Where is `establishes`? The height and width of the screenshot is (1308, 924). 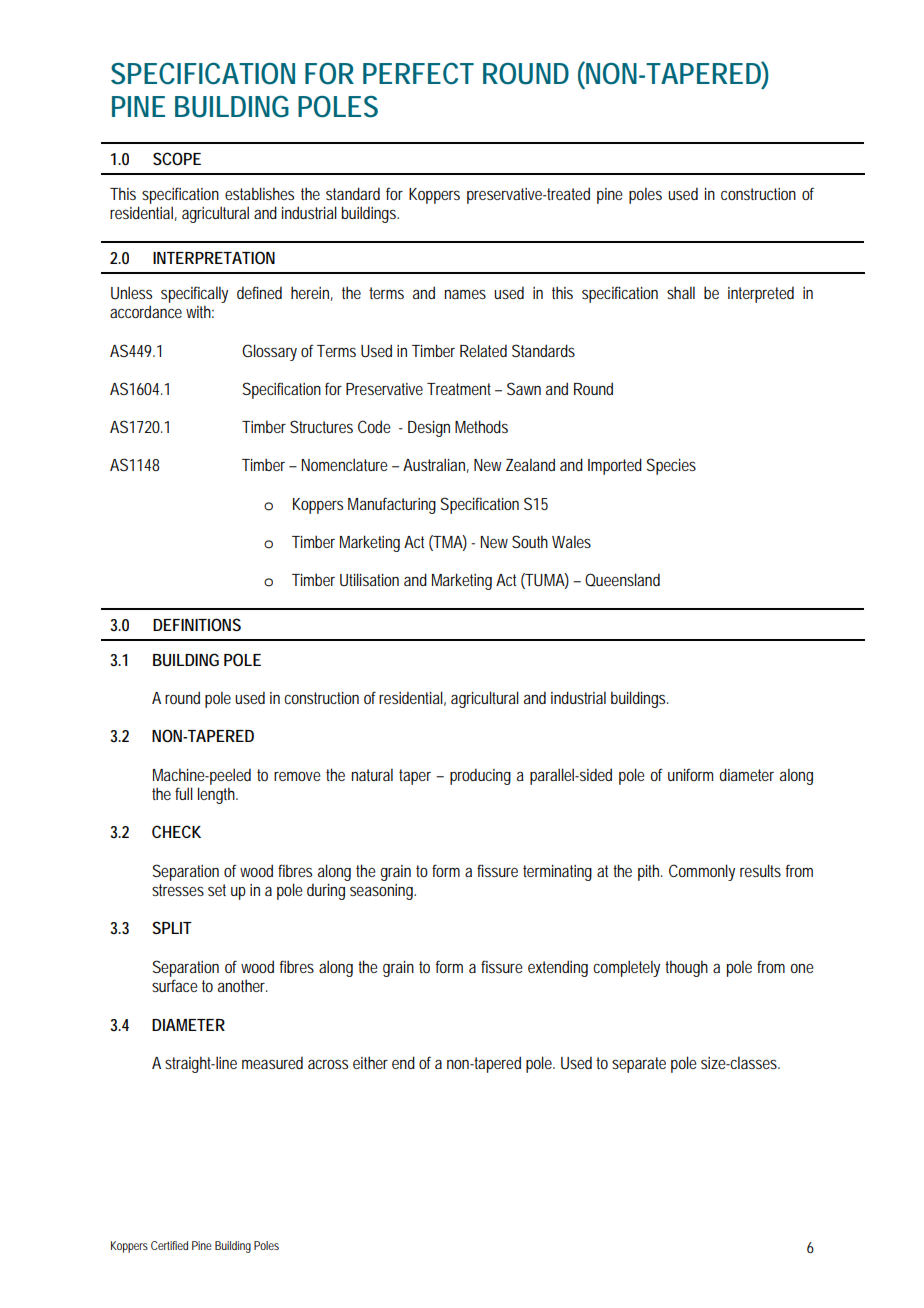
establishes is located at coordinates (259, 193).
